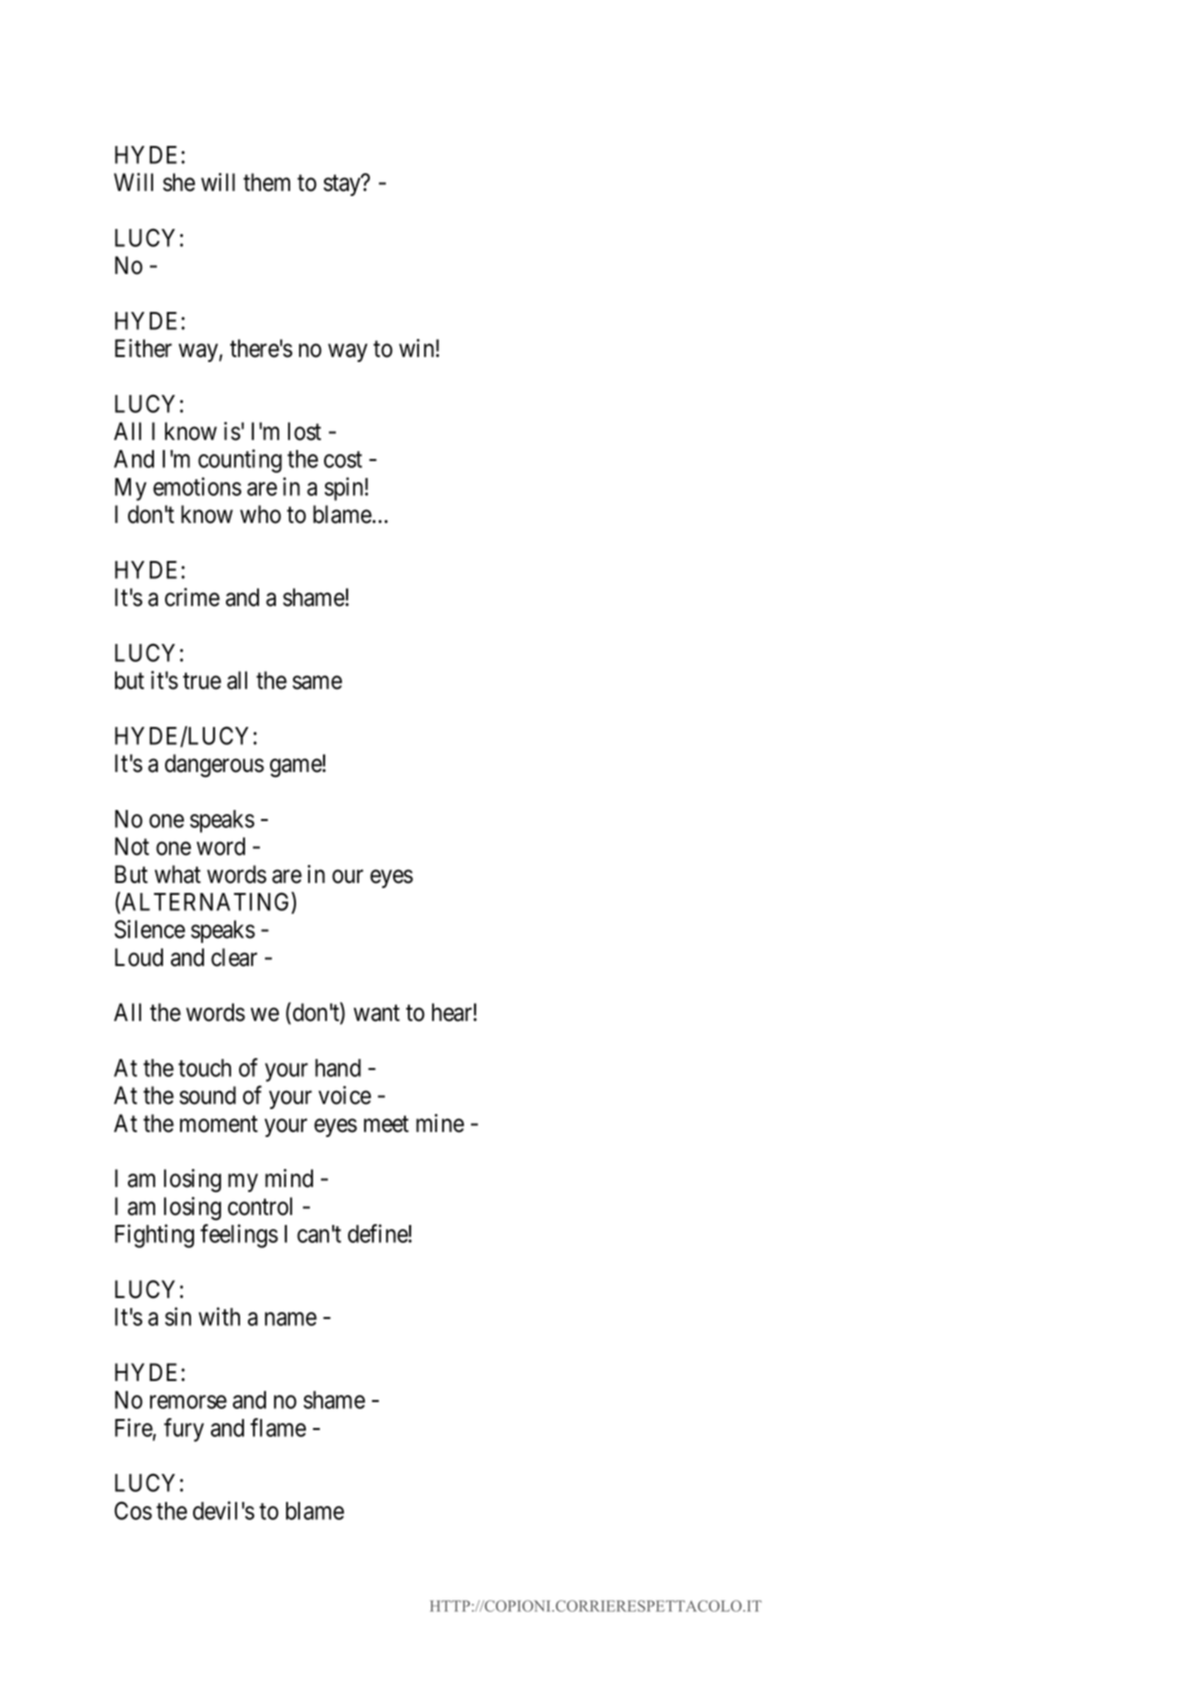  Describe the element at coordinates (343, 185) in the screenshot. I see `stay` at that location.
